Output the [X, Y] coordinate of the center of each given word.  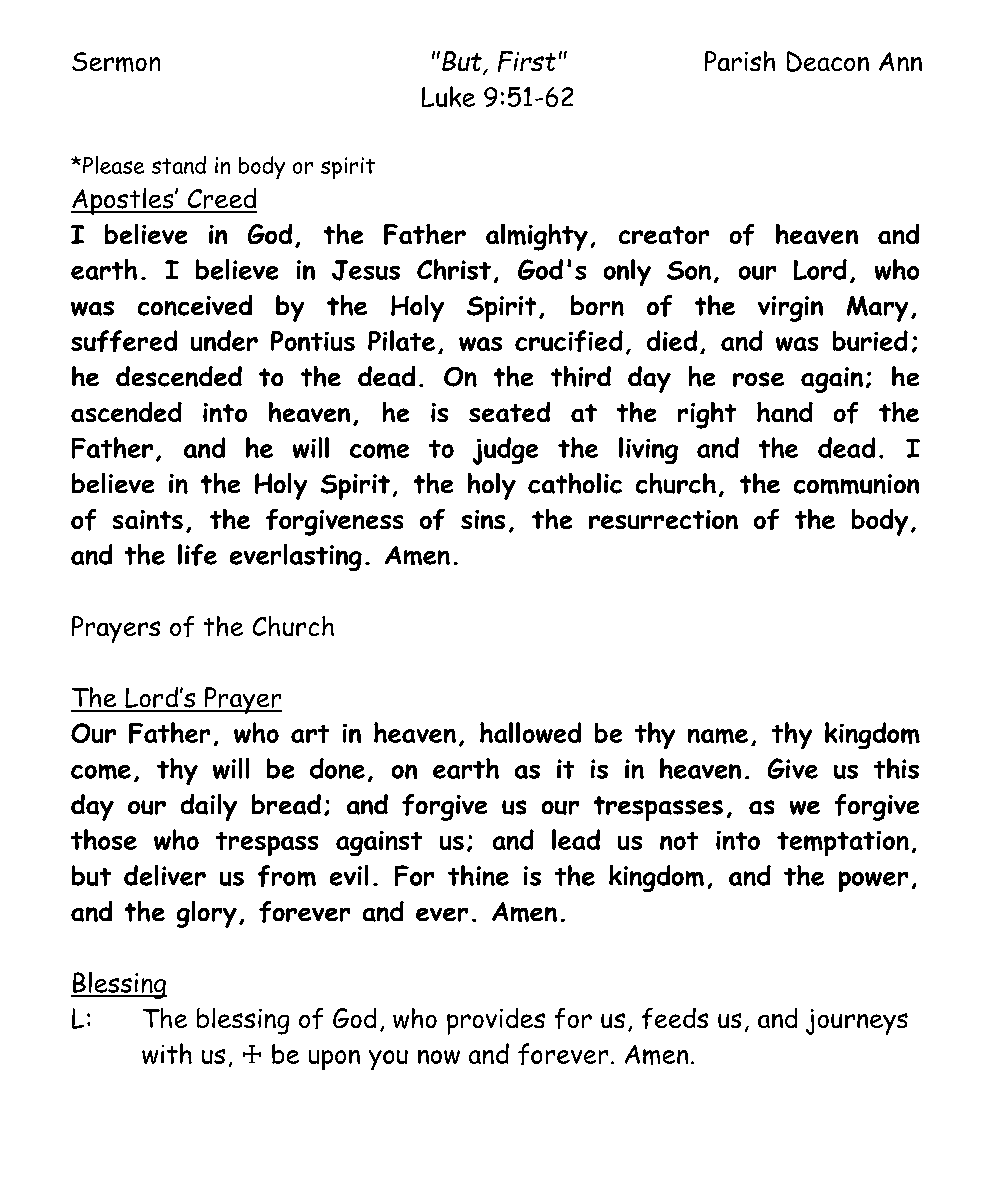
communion [856, 484]
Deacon [828, 61]
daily [209, 807]
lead [576, 839]
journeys [857, 1022]
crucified [569, 341]
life [197, 555]
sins [483, 519]
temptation [843, 843]
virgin [790, 309]
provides [496, 1021]
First [527, 61]
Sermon [116, 62]
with [167, 1053]
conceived [195, 305]
